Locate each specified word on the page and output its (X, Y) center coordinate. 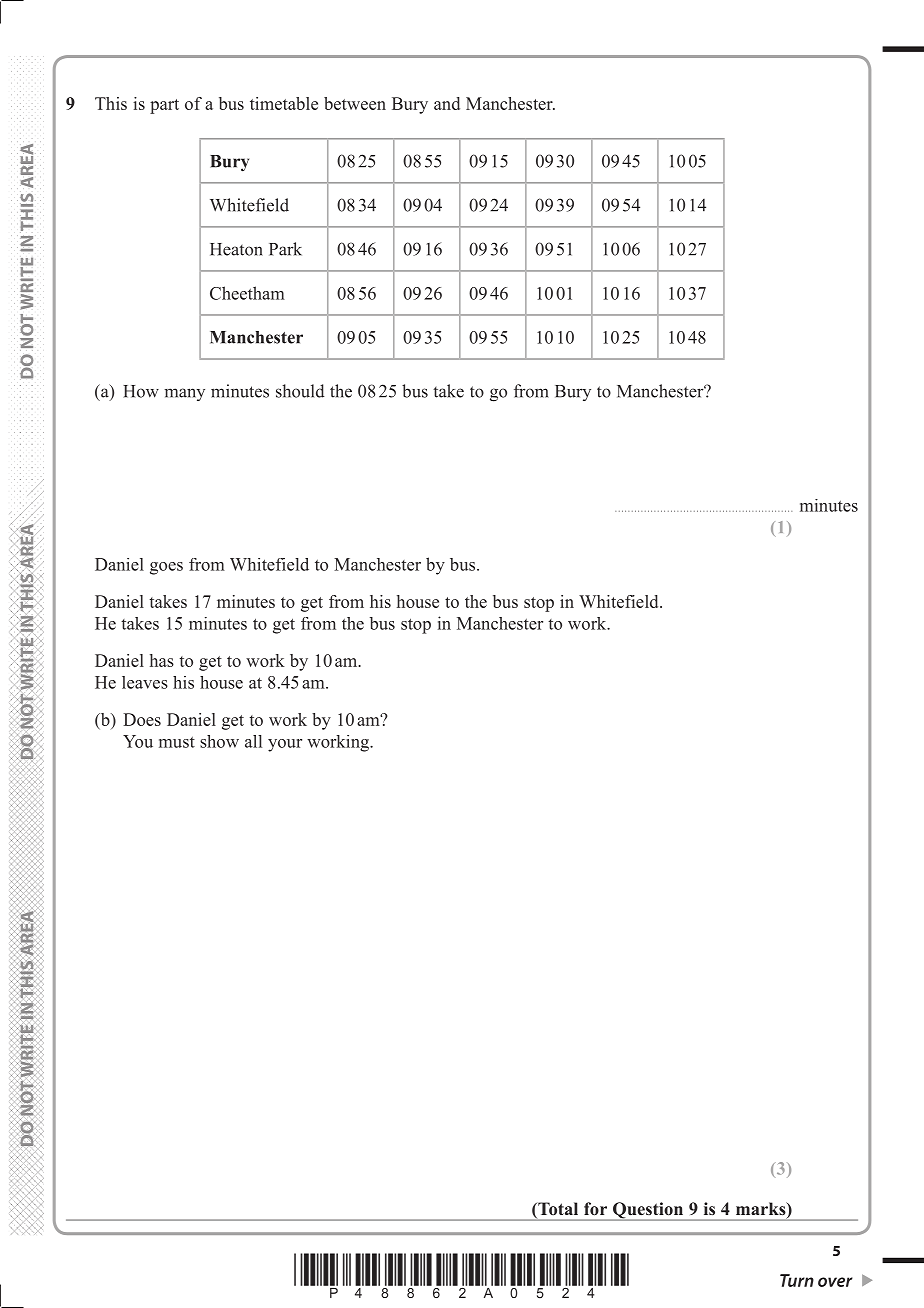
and (447, 103)
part (164, 106)
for (595, 1209)
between (355, 103)
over (835, 1282)
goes (166, 568)
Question (648, 1211)
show (219, 741)
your (285, 745)
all (253, 741)
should (300, 391)
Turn (797, 1280)
